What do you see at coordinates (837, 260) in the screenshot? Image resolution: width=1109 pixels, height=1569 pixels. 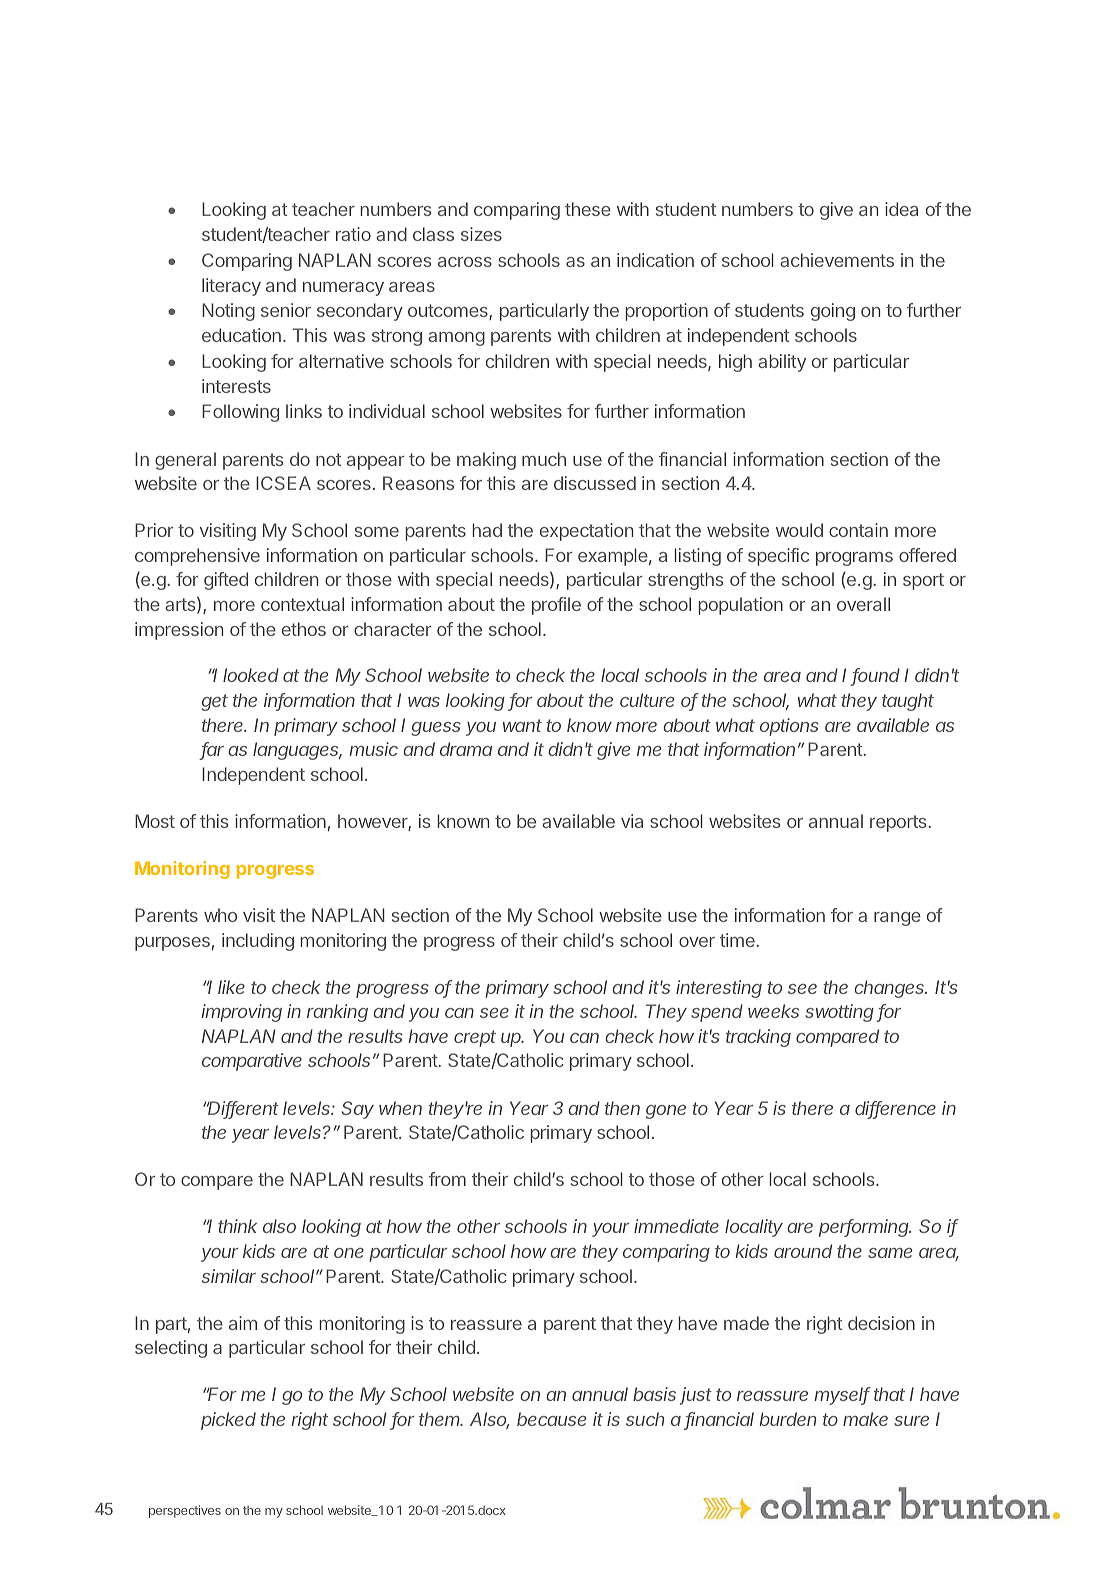 I see `achievements` at bounding box center [837, 260].
